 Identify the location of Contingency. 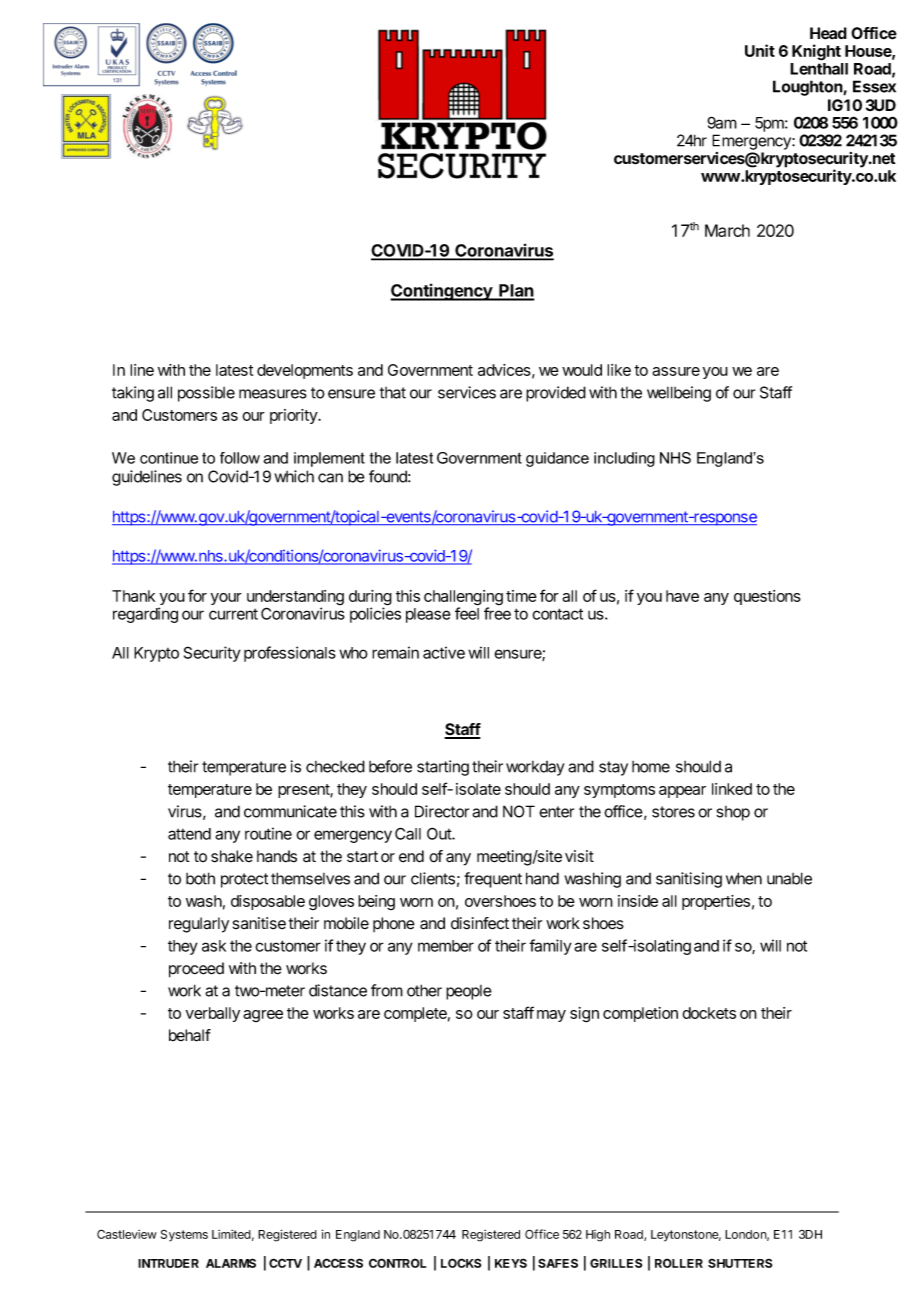
(442, 292).
